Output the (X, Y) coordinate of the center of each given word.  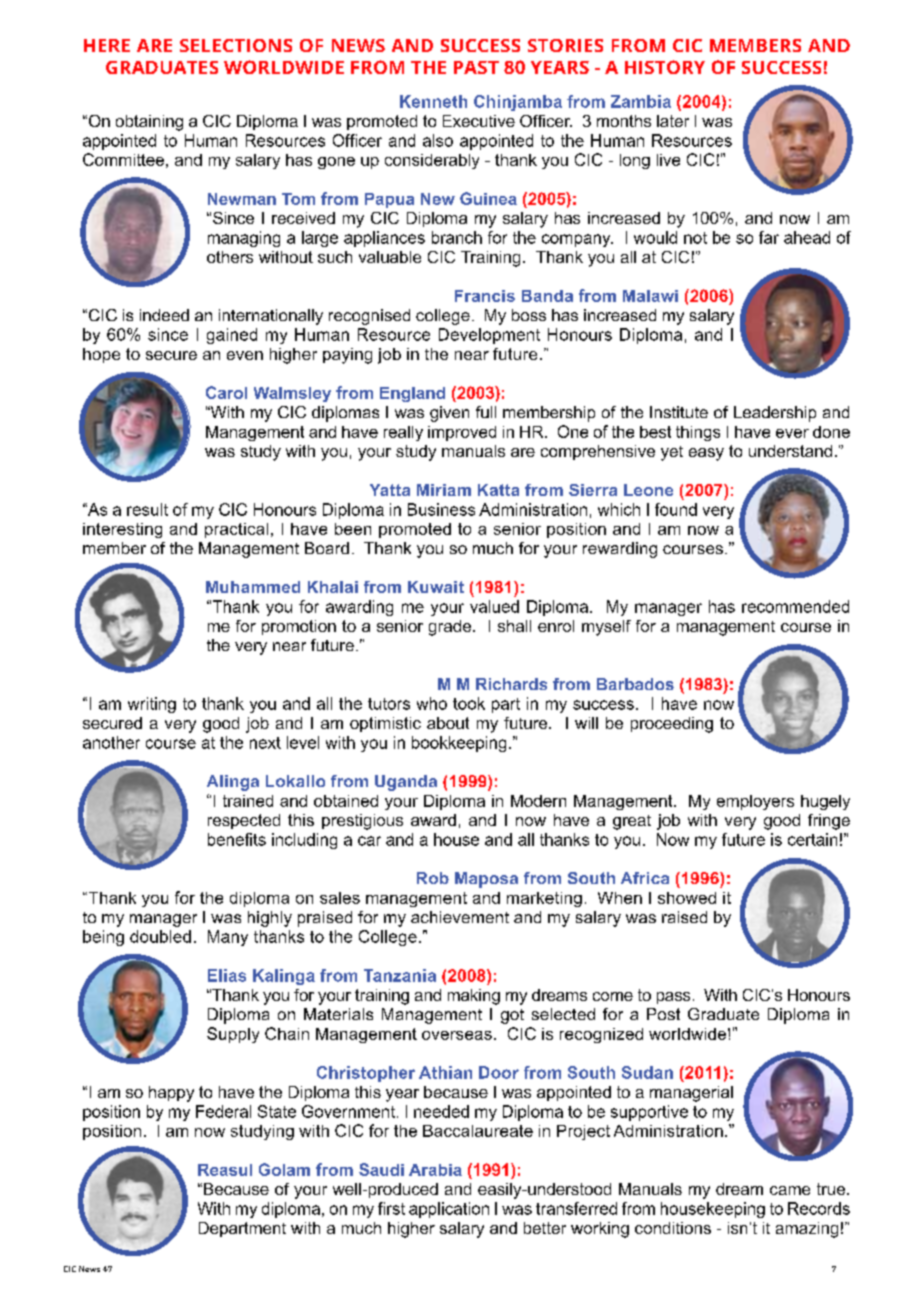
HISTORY (665, 67)
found (676, 509)
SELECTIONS (236, 45)
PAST (476, 67)
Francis (485, 296)
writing (152, 705)
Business (441, 509)
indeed (164, 315)
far (769, 237)
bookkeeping (459, 744)
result (147, 509)
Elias (227, 975)
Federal (223, 1111)
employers (755, 802)
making (474, 997)
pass (673, 998)
